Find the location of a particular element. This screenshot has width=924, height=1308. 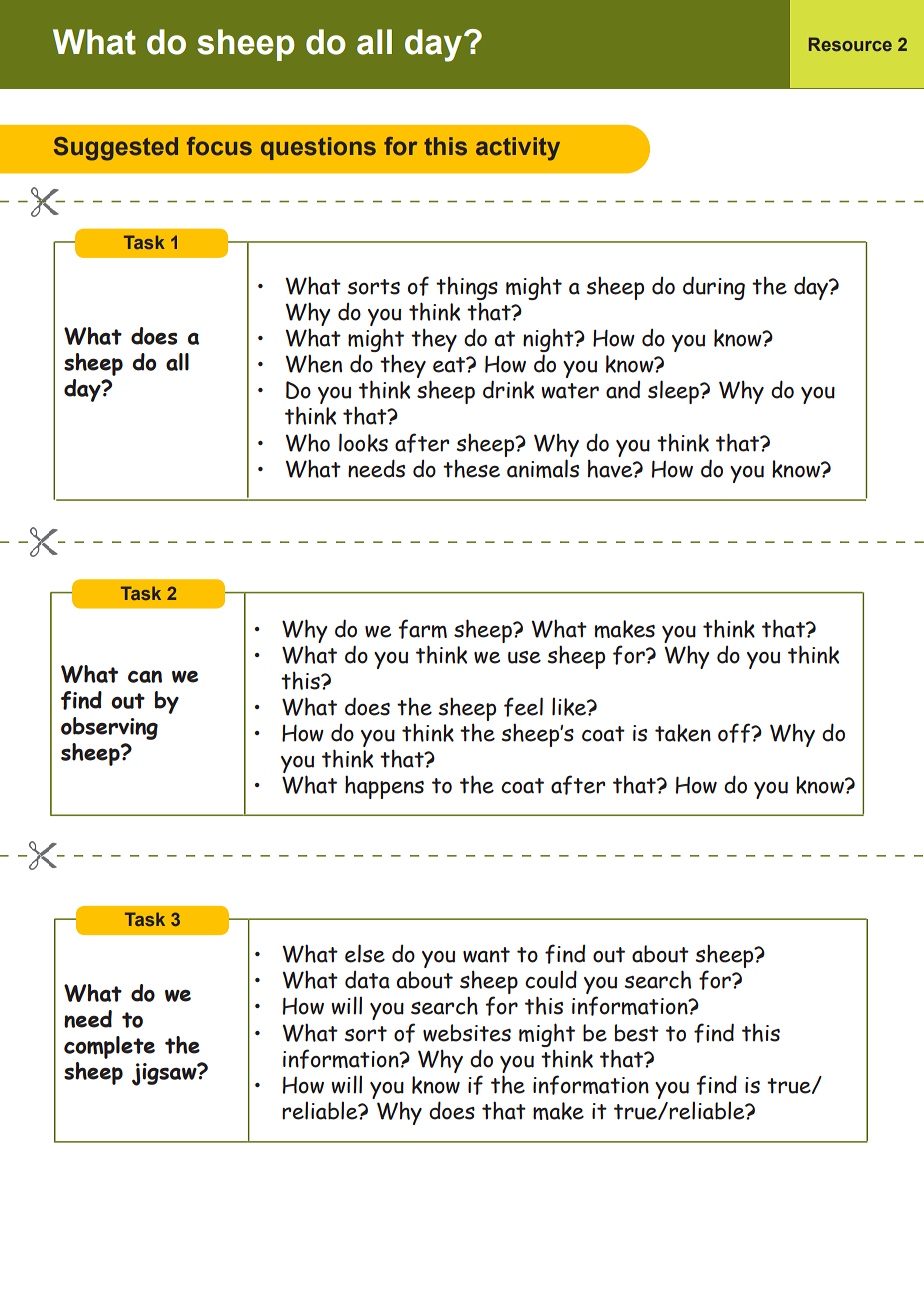

activity is located at coordinates (518, 149).
